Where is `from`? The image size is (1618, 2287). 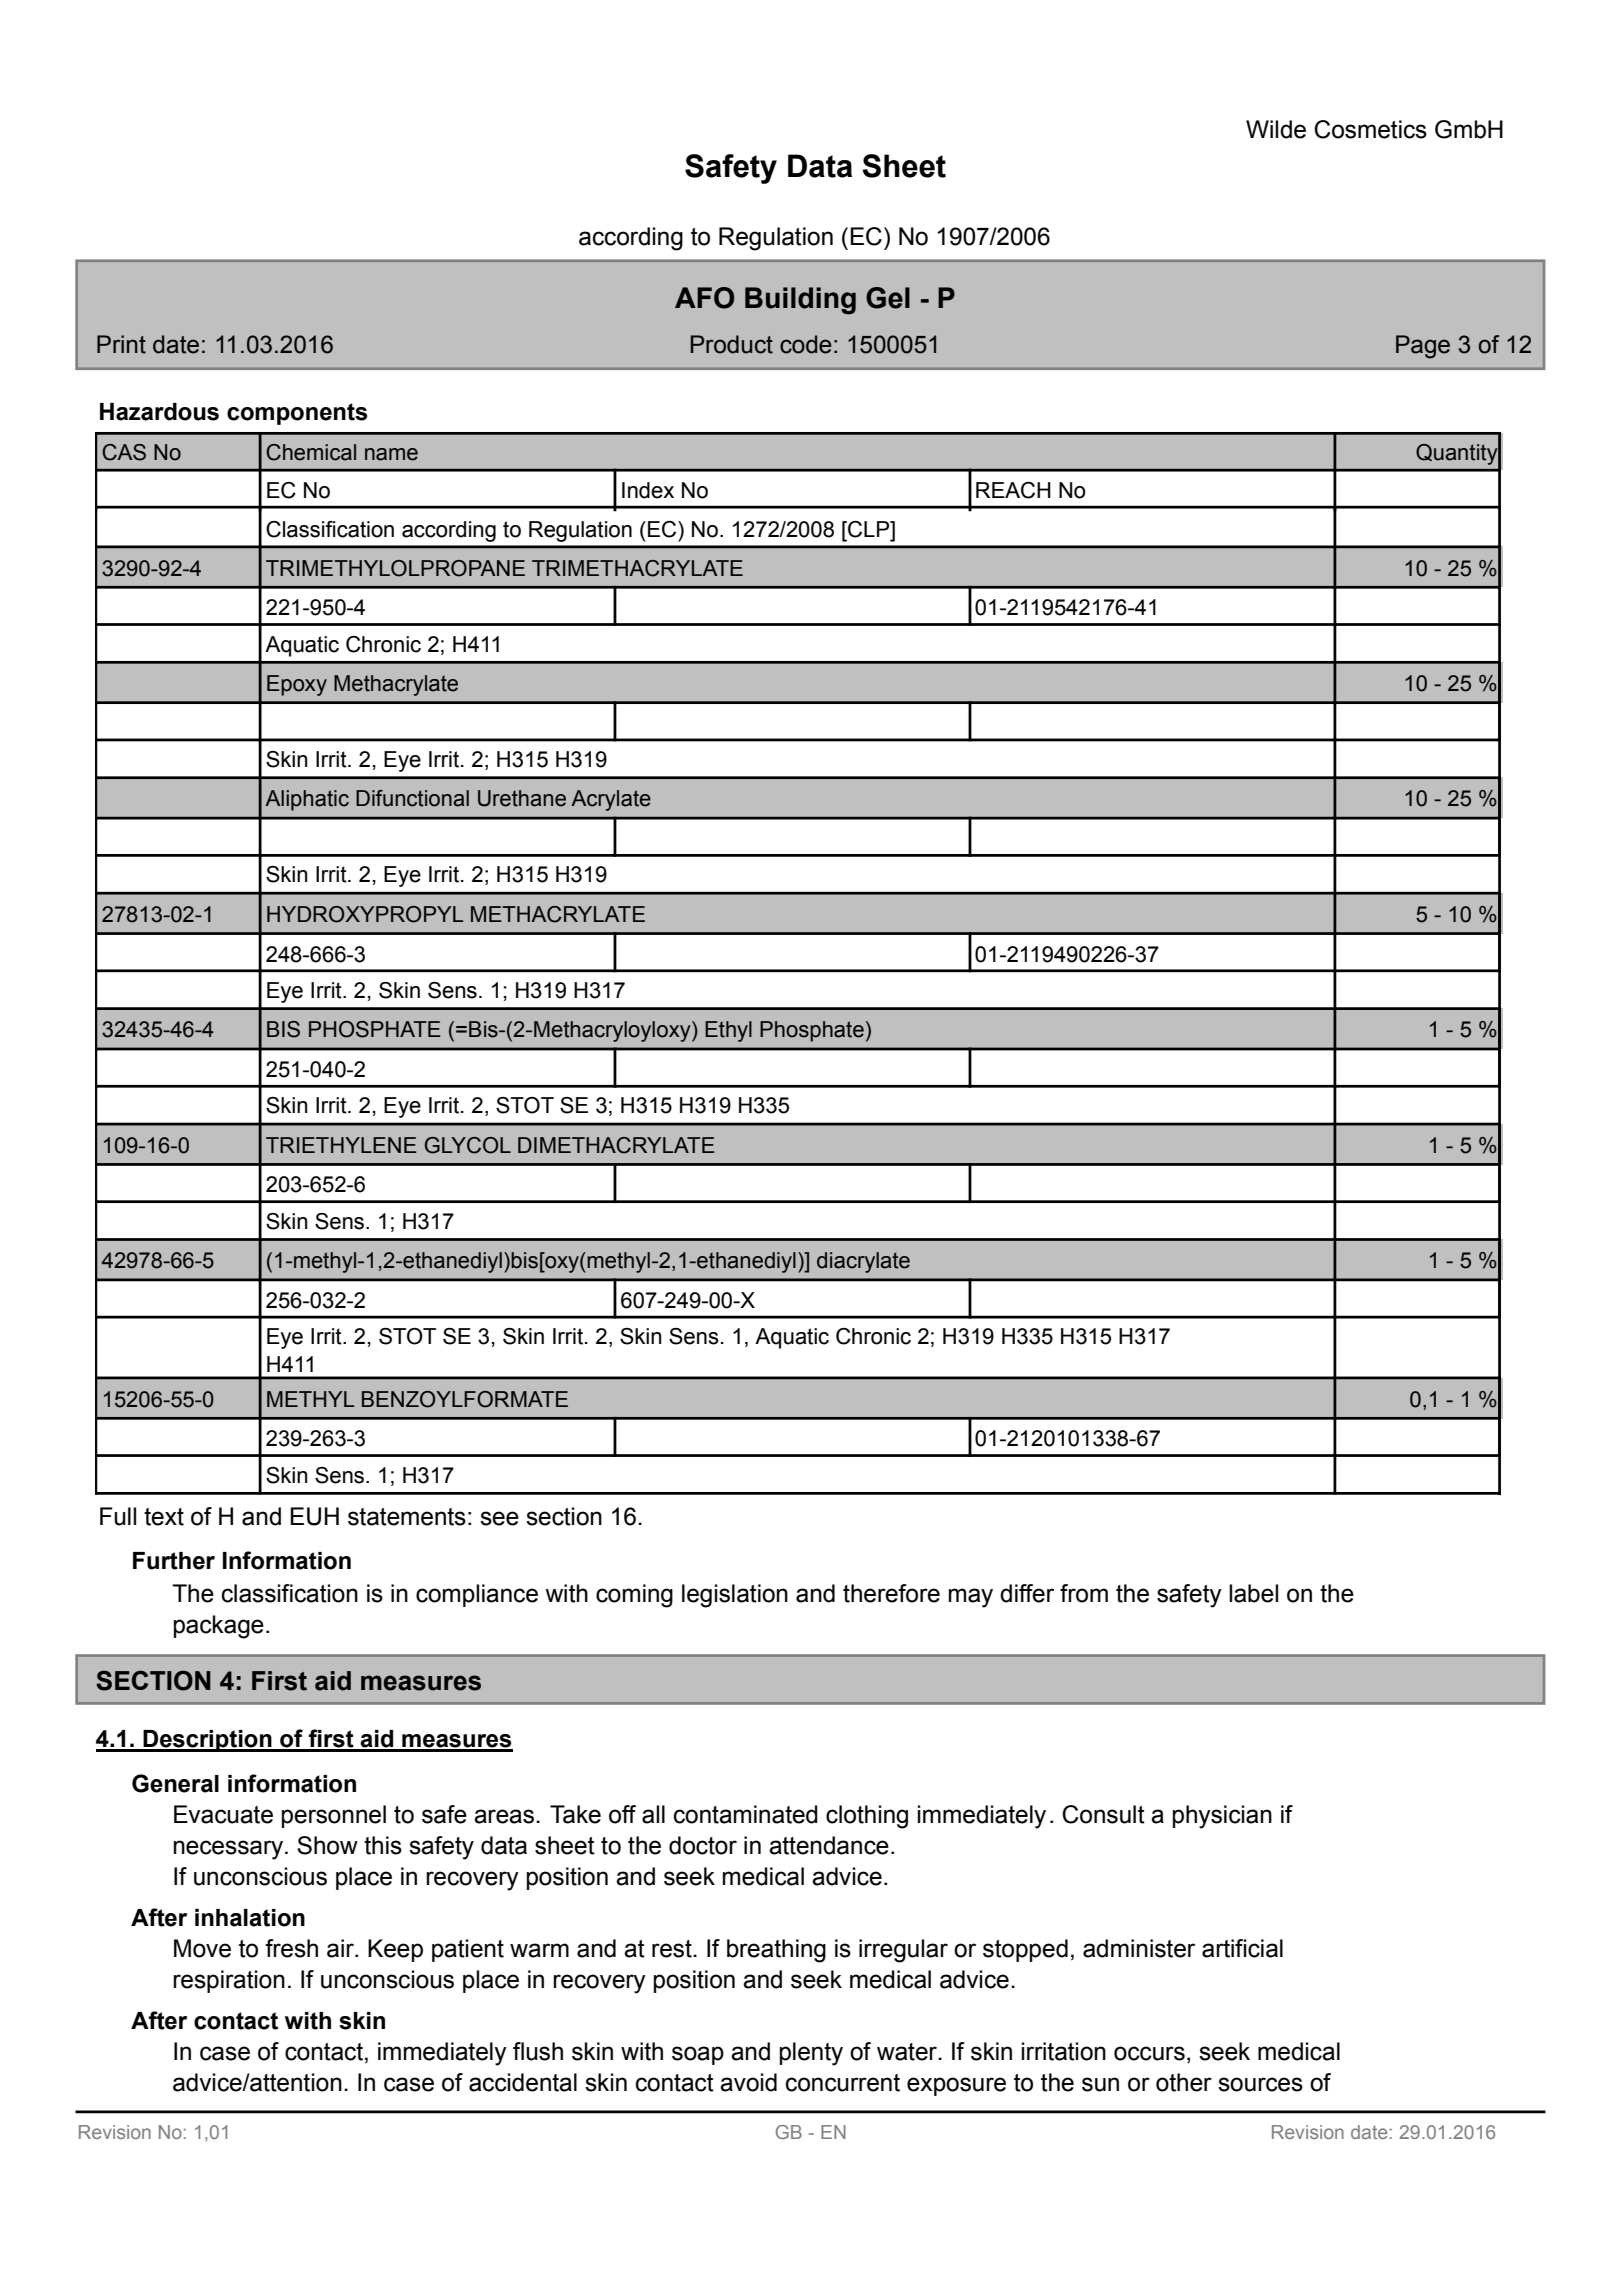 from is located at coordinates (1084, 1593).
